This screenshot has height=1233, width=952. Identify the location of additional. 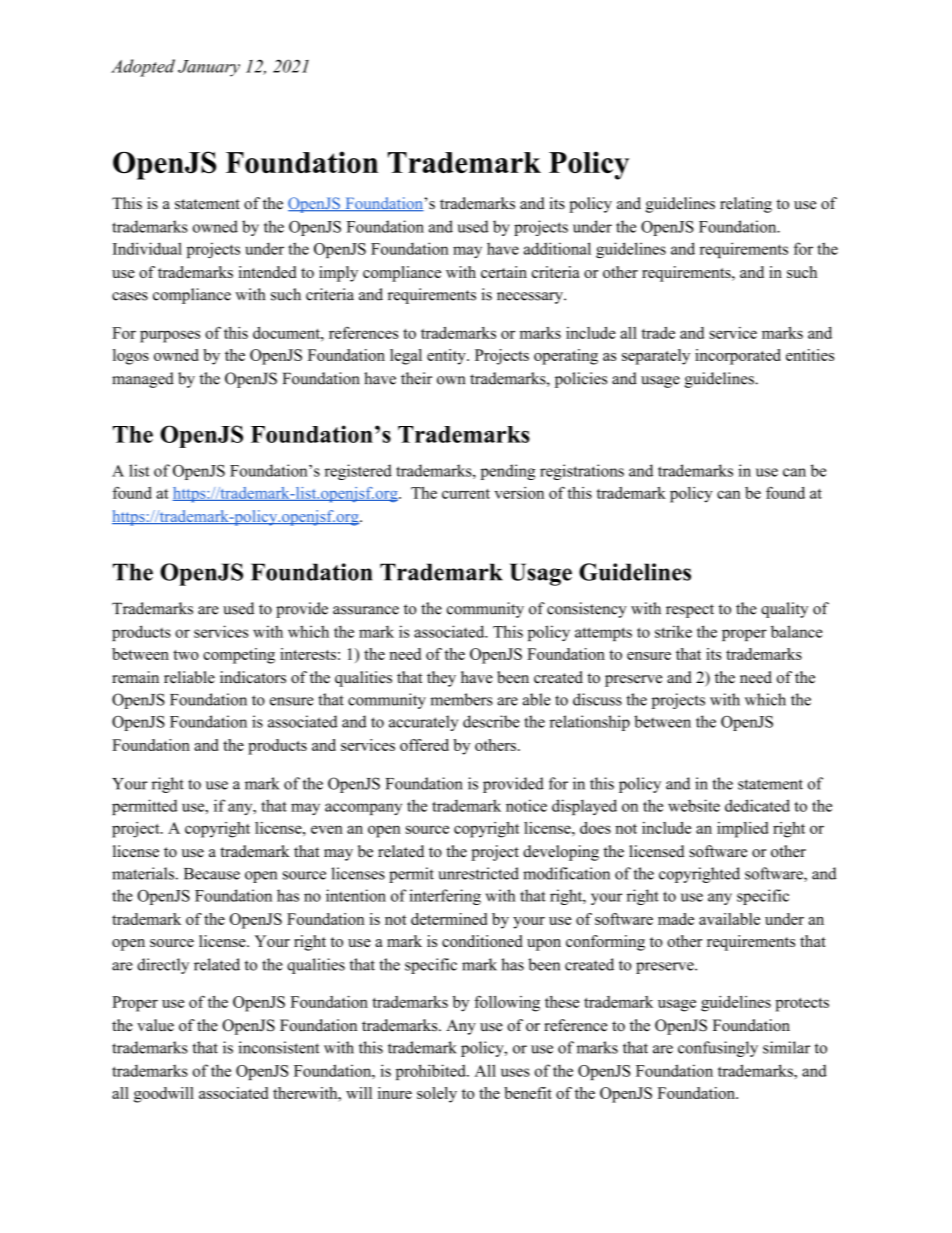
(557, 248).
